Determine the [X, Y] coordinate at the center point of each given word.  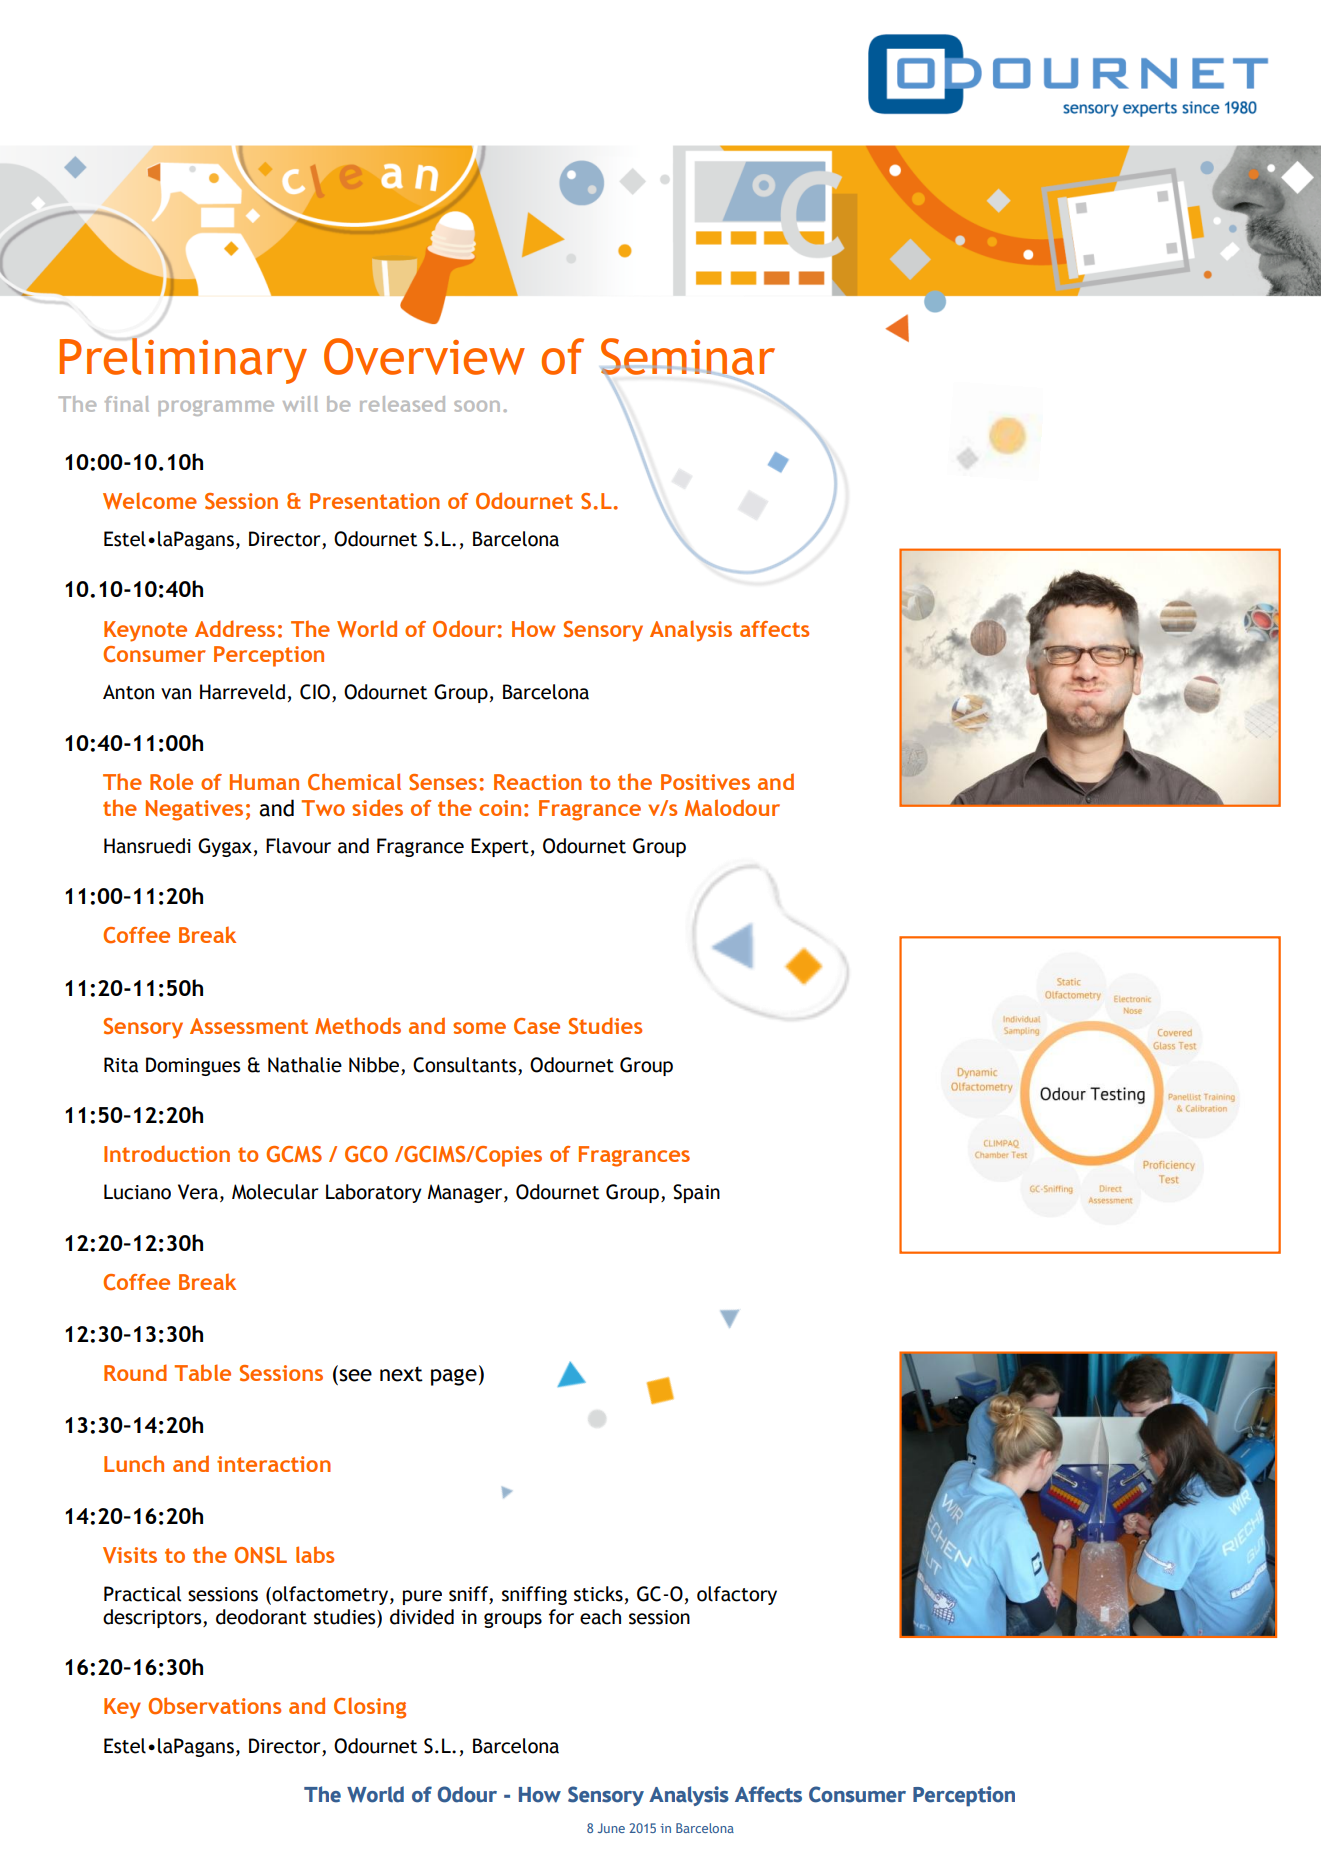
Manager [466, 1193]
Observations [214, 1706]
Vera [198, 1192]
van [176, 694]
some [479, 1028]
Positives [705, 782]
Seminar [688, 357]
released [402, 404]
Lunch [134, 1463]
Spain [696, 1193]
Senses [443, 782]
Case [537, 1026]
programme [216, 408]
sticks [598, 1594]
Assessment [249, 1026]
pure [422, 1597]
